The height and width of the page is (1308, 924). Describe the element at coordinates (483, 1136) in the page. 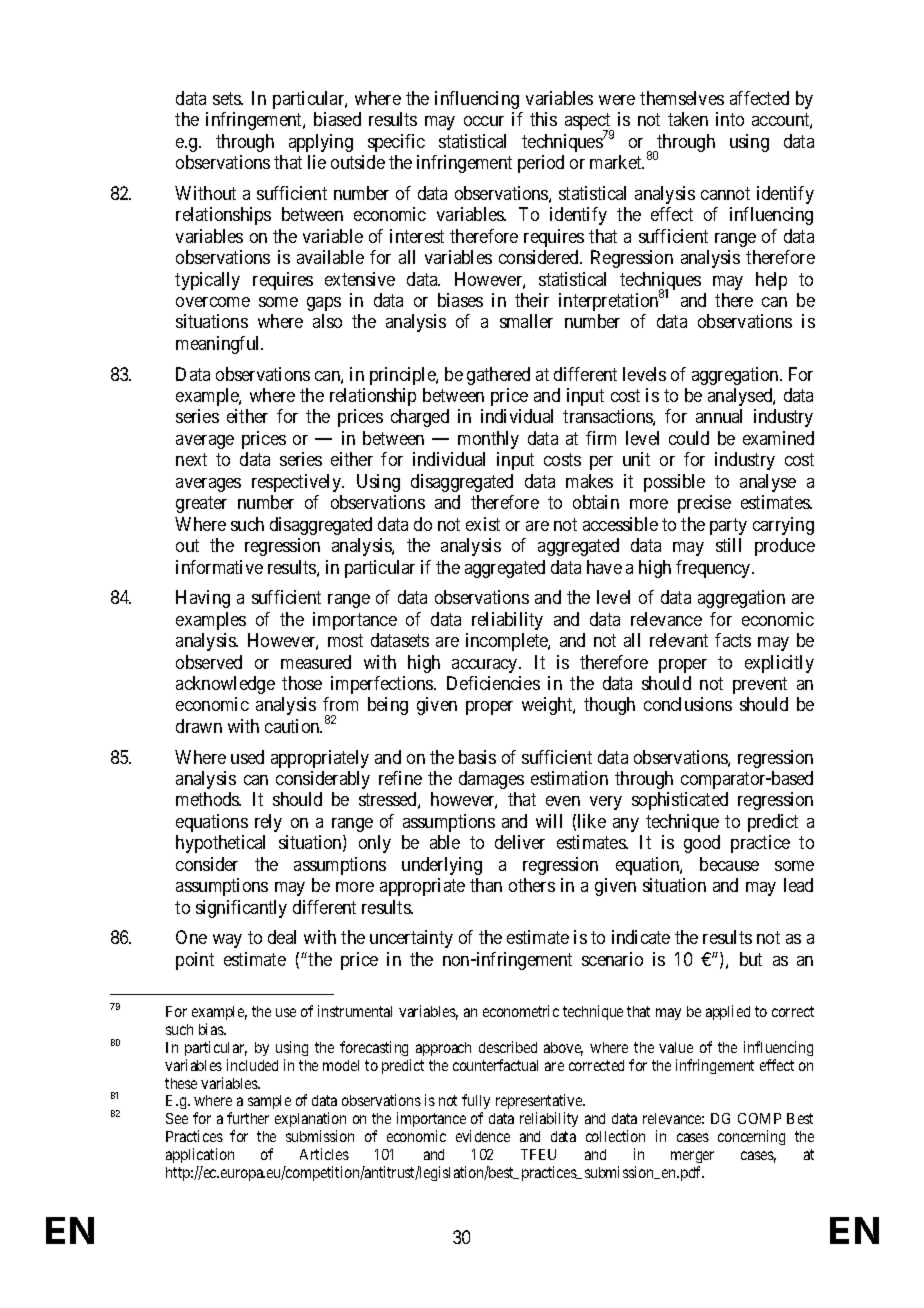

I see `evidence` at that location.
